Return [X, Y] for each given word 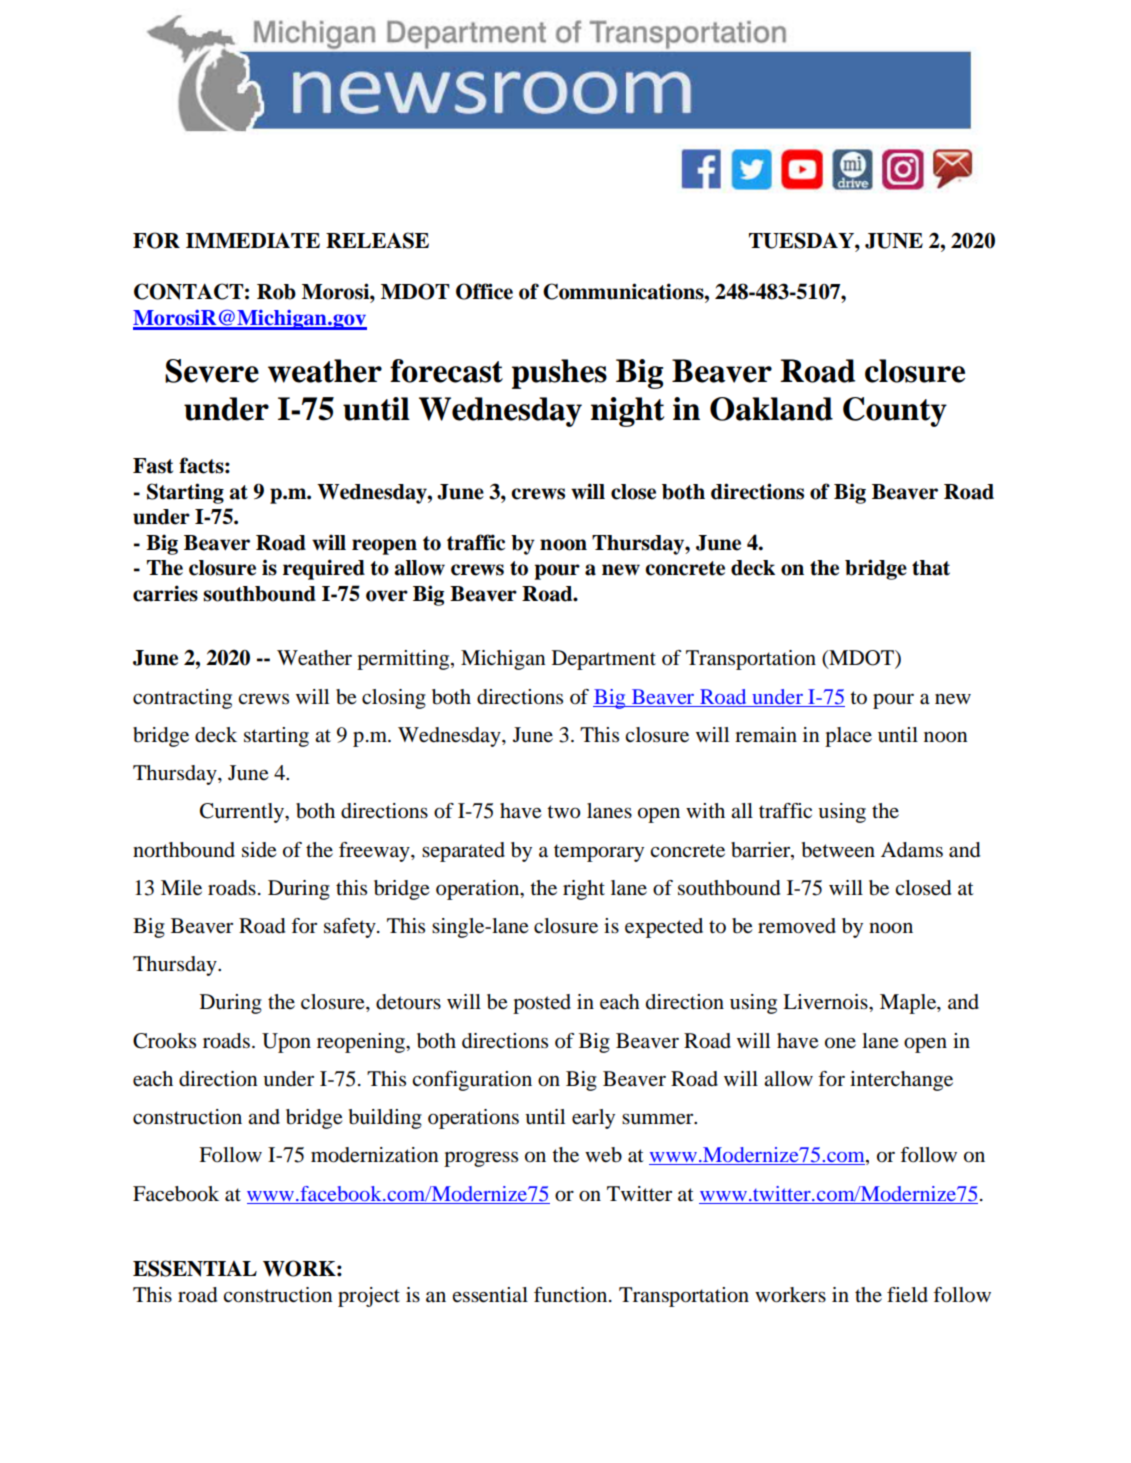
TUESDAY [802, 240]
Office [484, 291]
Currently [243, 813]
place [848, 737]
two [563, 812]
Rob [276, 292]
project [369, 1297]
